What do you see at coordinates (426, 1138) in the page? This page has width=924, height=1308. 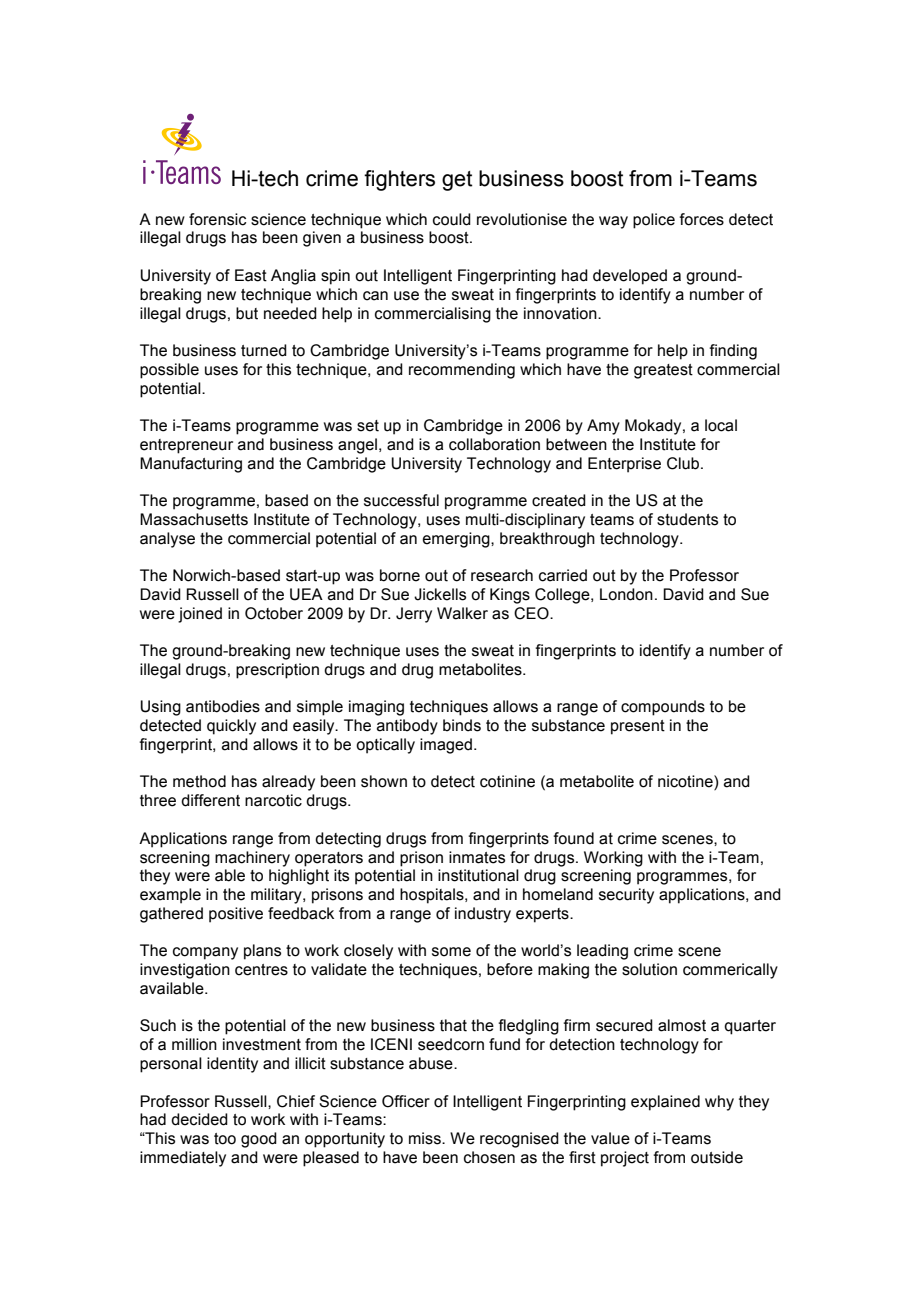 I see `miss` at bounding box center [426, 1138].
